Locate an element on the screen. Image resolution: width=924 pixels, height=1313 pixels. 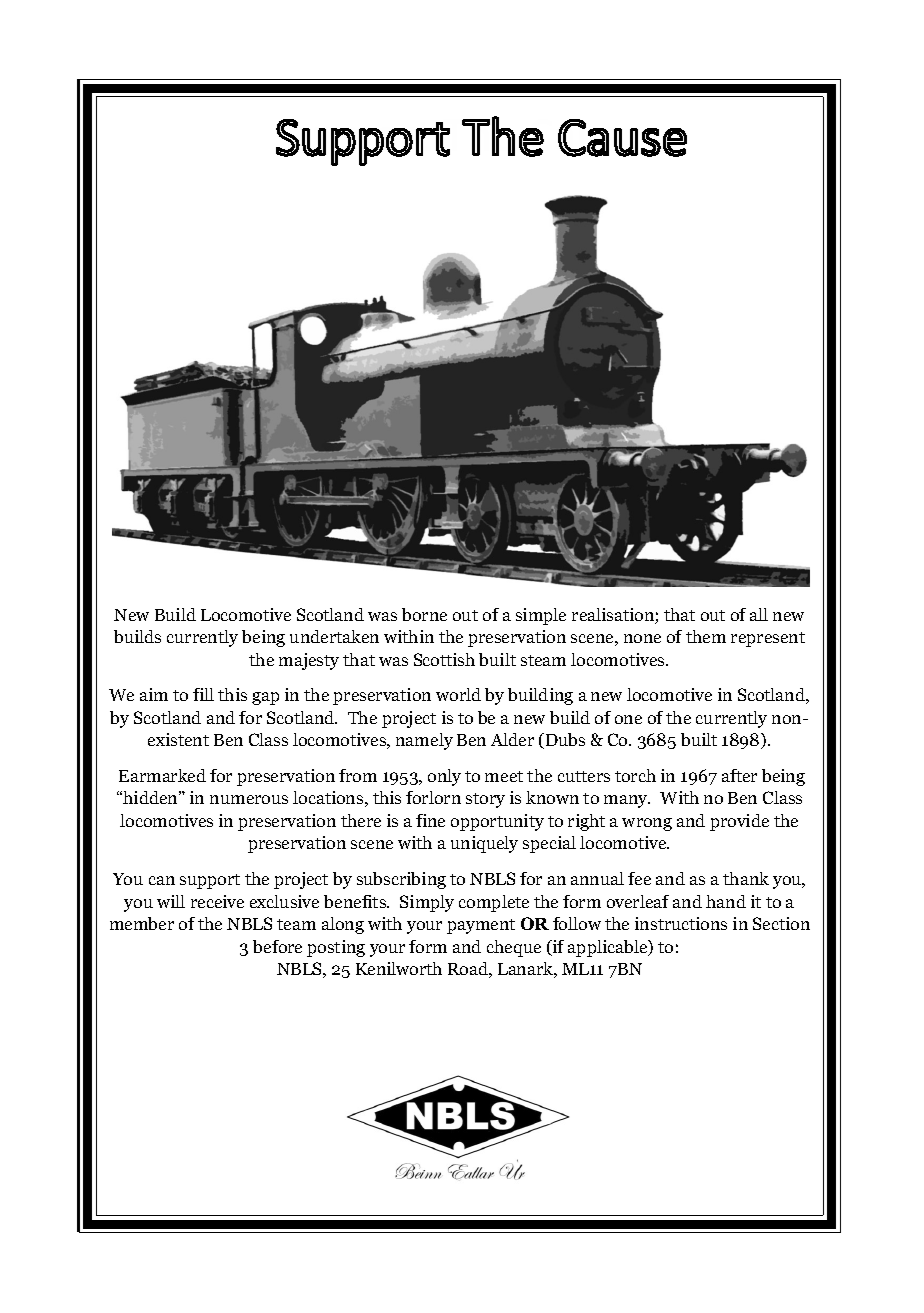
support is located at coordinates (210, 881).
